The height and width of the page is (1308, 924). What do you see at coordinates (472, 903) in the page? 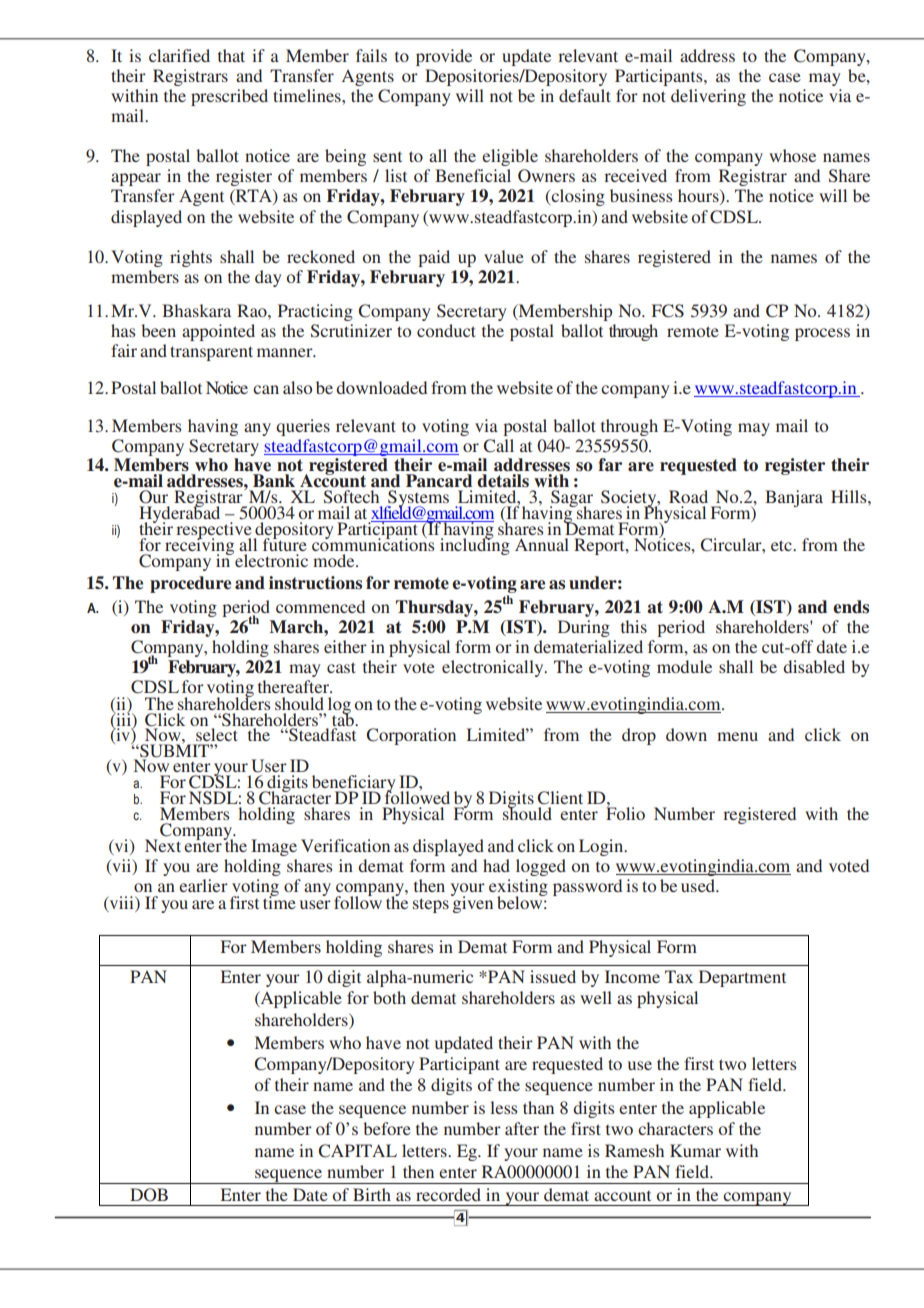
I see `given` at bounding box center [472, 903].
